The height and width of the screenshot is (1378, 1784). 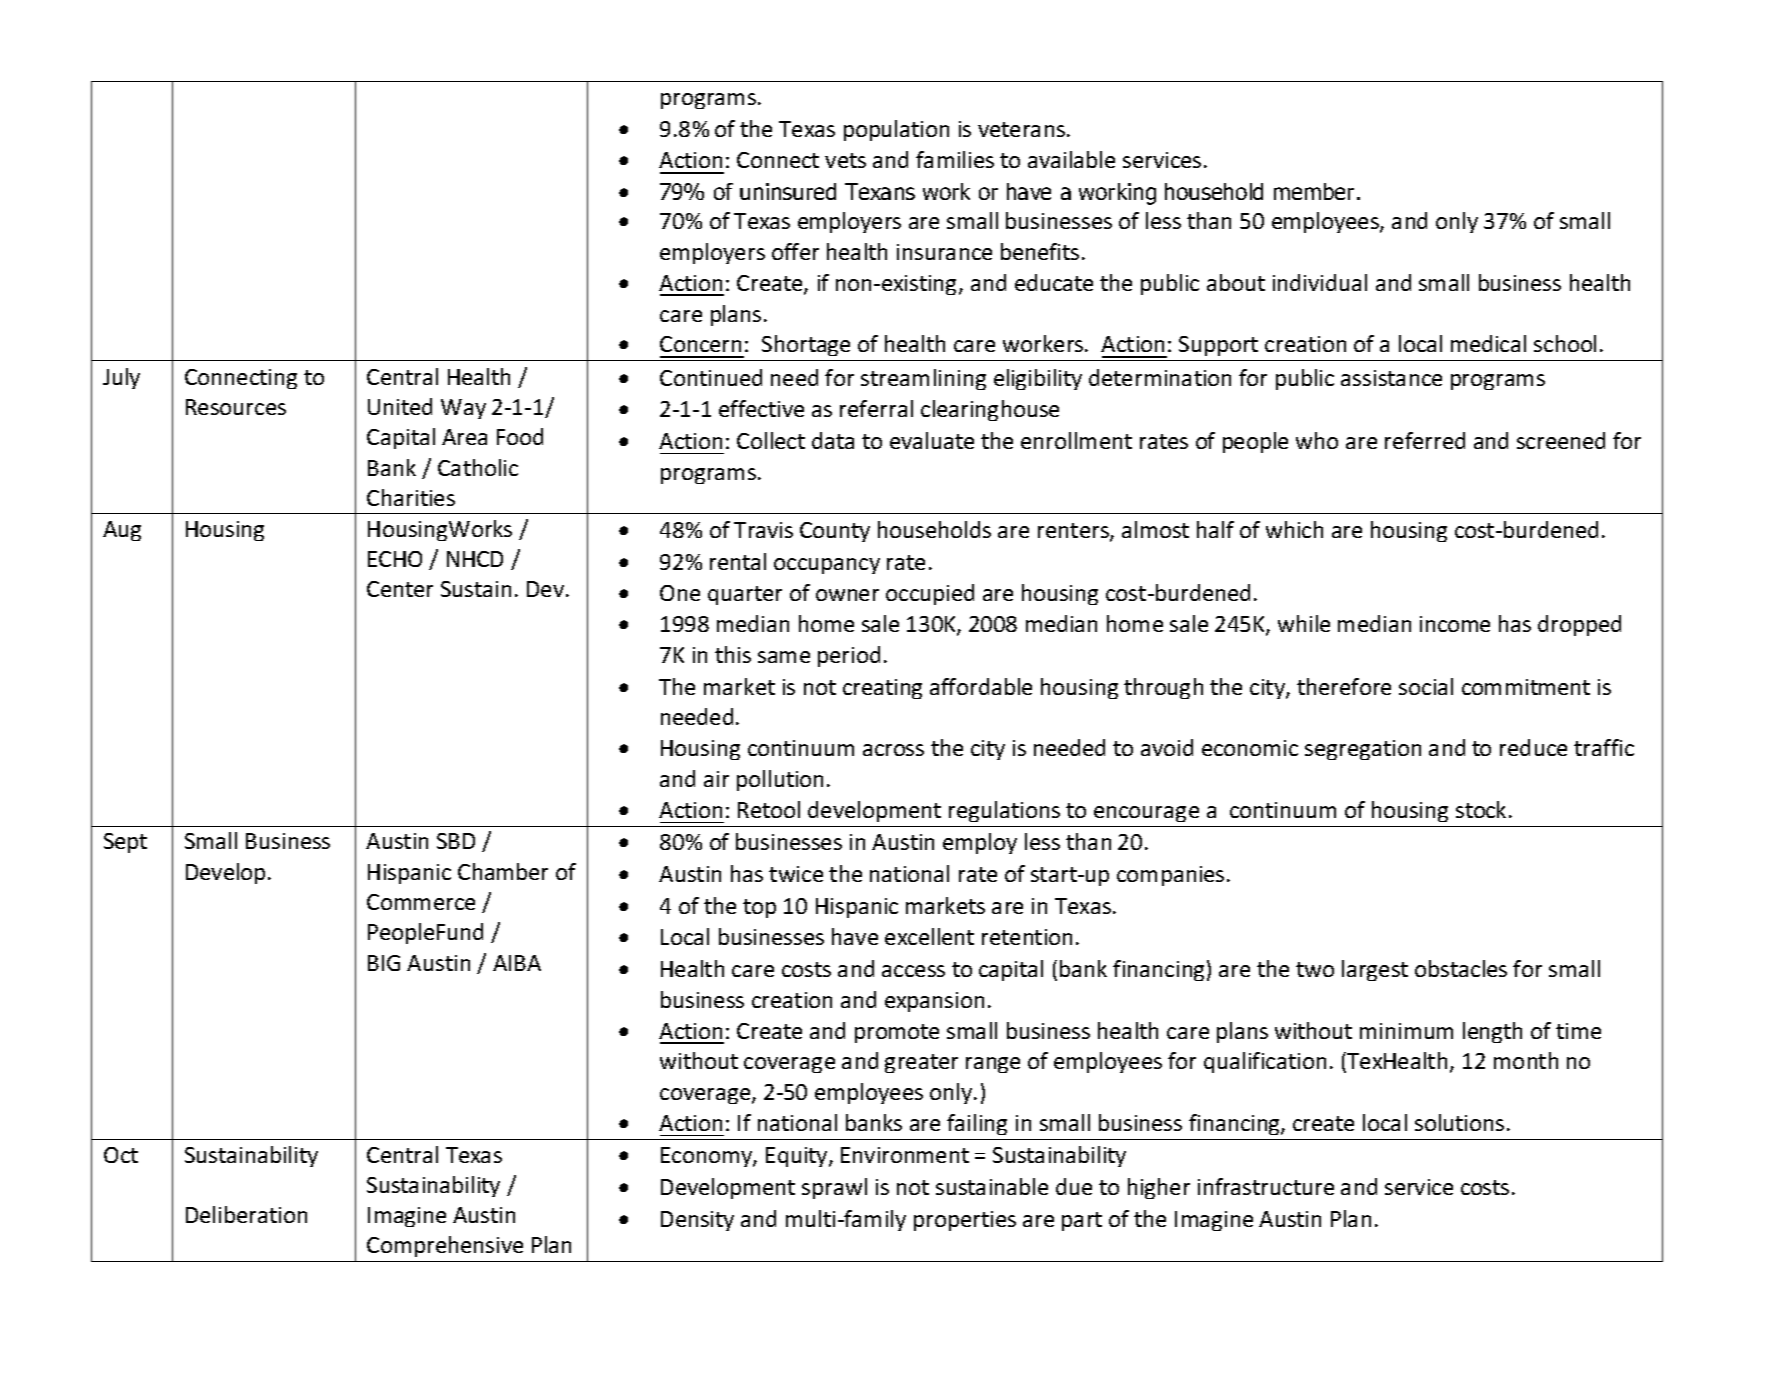 What do you see at coordinates (882, 689) in the screenshot?
I see `creating` at bounding box center [882, 689].
